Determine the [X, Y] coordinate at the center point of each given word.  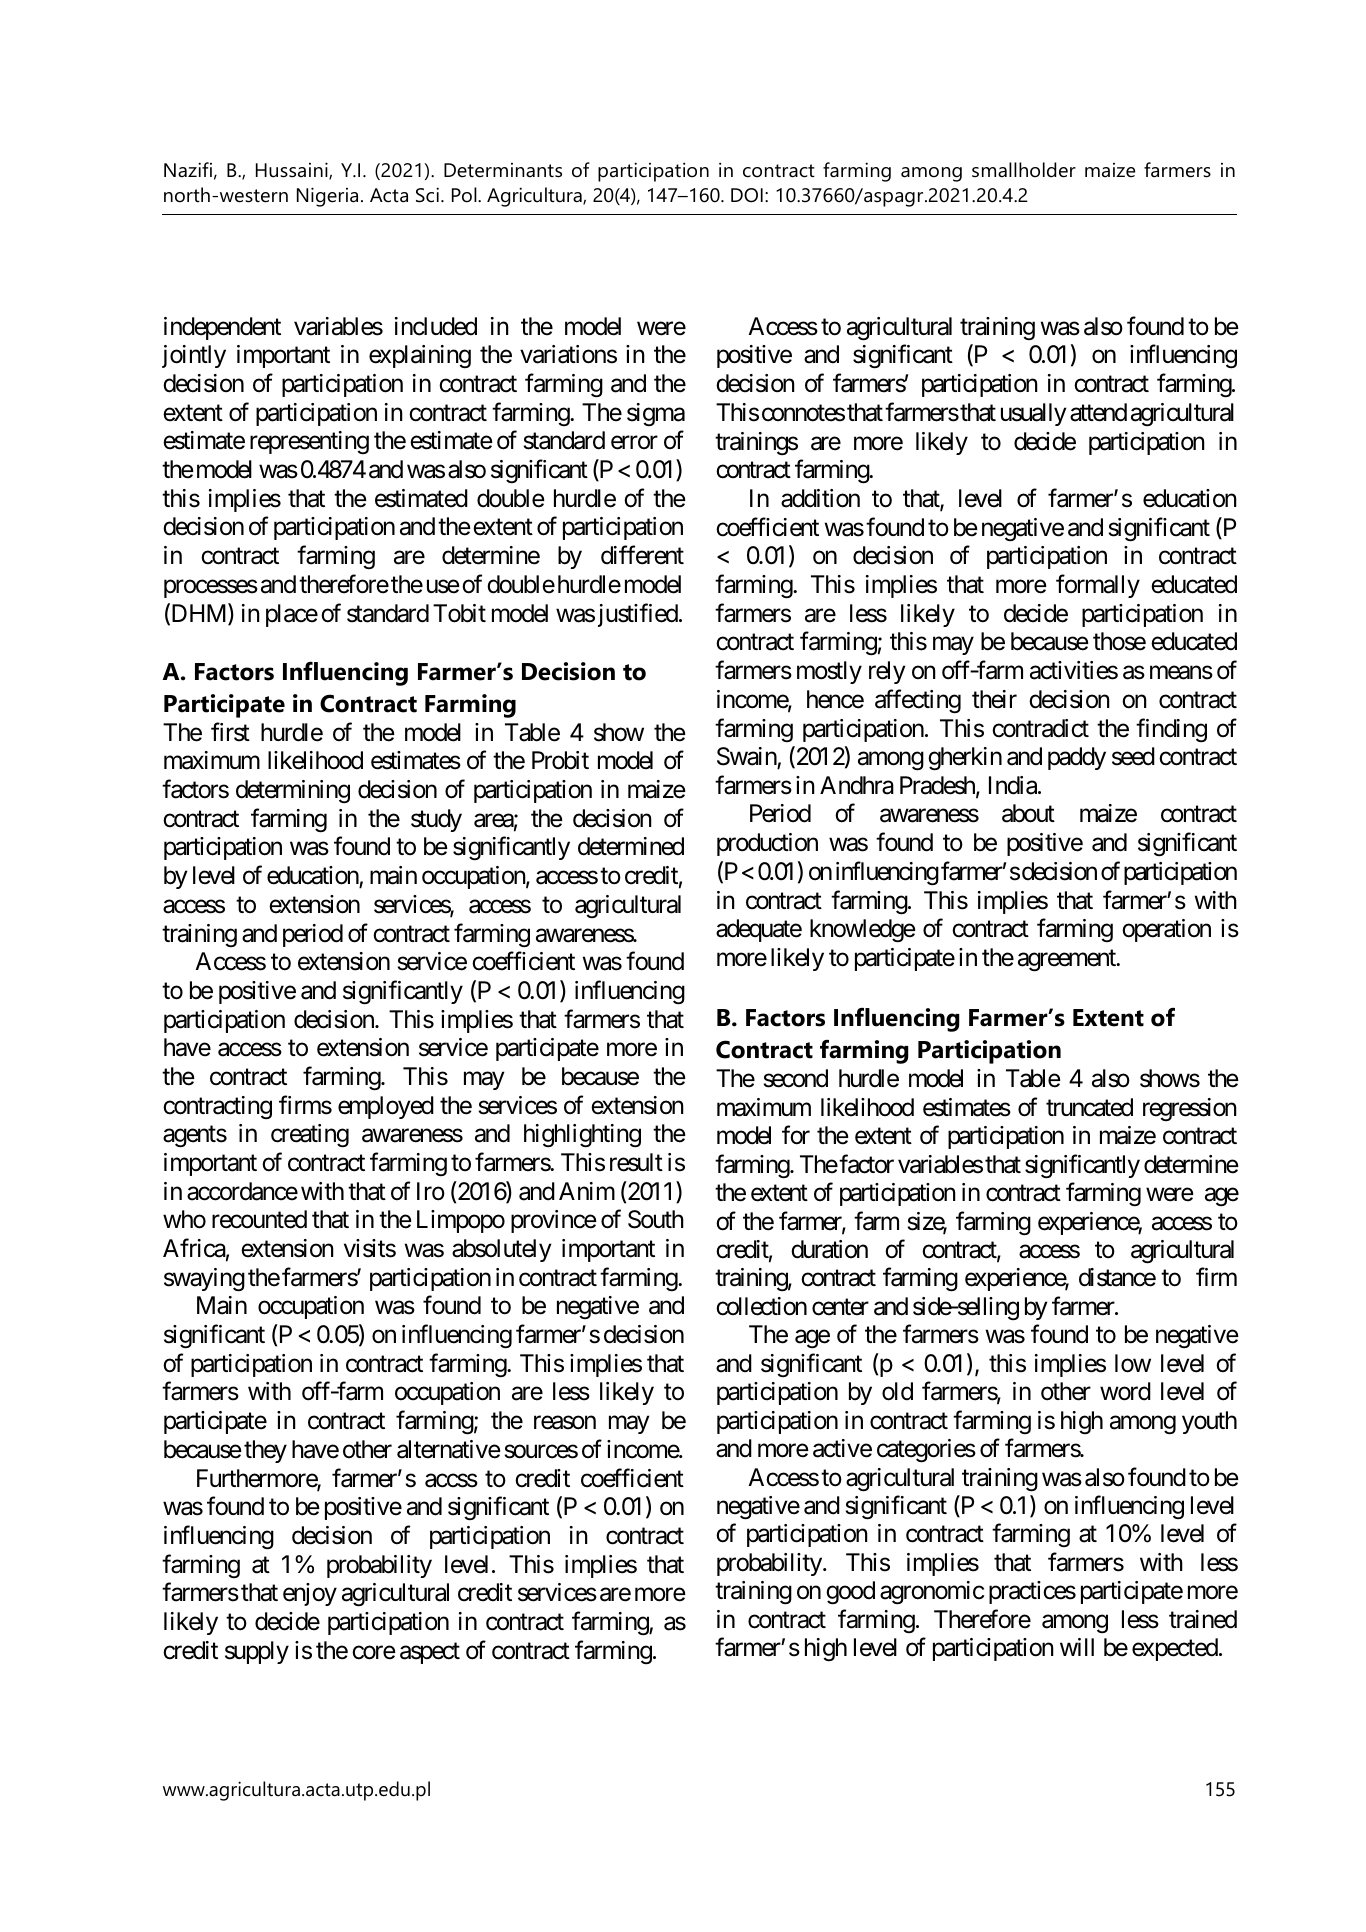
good [850, 1593]
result [636, 1162]
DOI [747, 195]
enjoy [310, 1594]
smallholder [1024, 170]
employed [386, 1107]
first [230, 732]
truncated [1089, 1107]
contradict [1040, 728]
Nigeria [327, 197]
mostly [829, 672]
